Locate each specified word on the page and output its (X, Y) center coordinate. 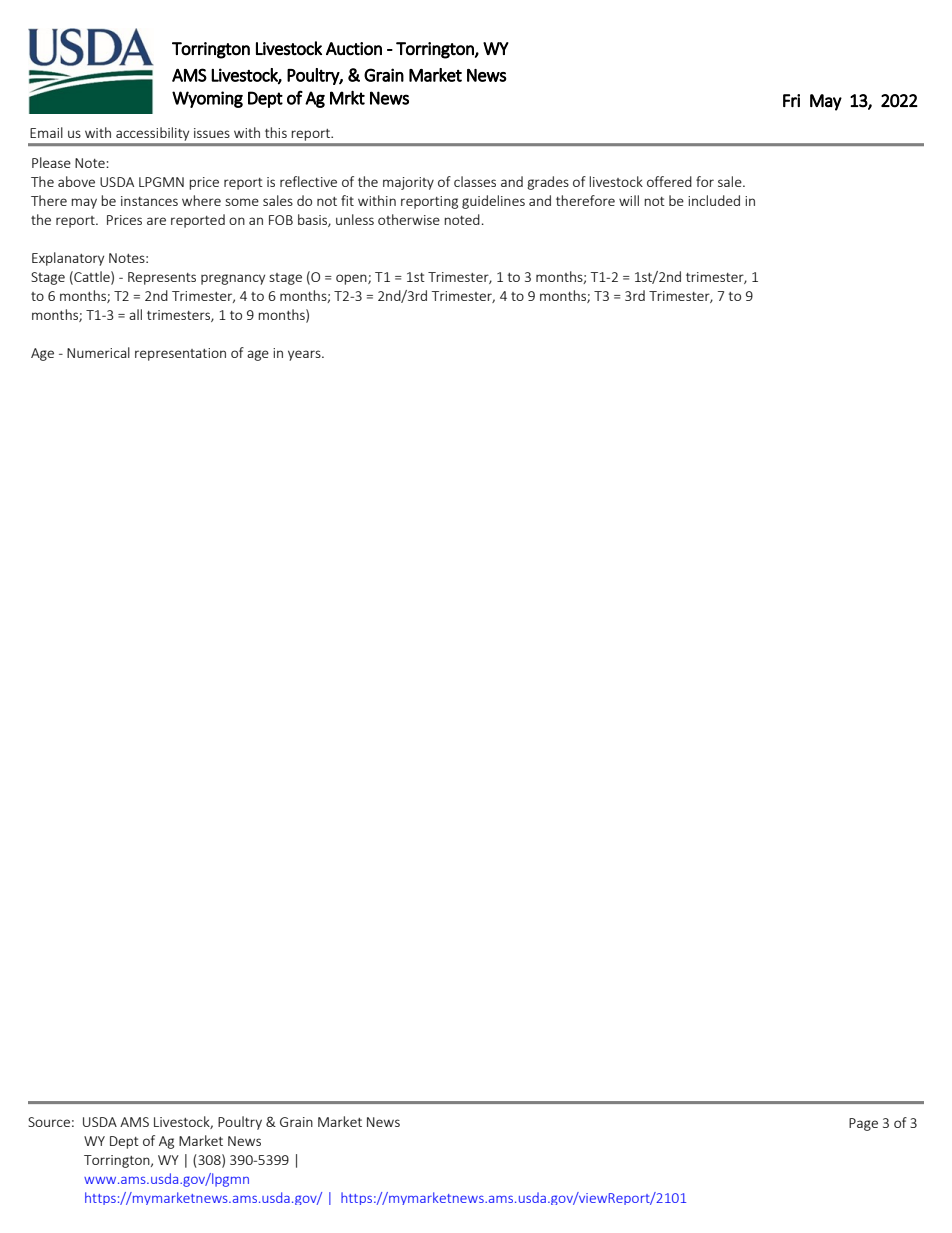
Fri (791, 100)
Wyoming (207, 99)
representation (180, 354)
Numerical (98, 352)
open (352, 279)
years (305, 355)
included (714, 200)
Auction (354, 49)
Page (863, 1124)
